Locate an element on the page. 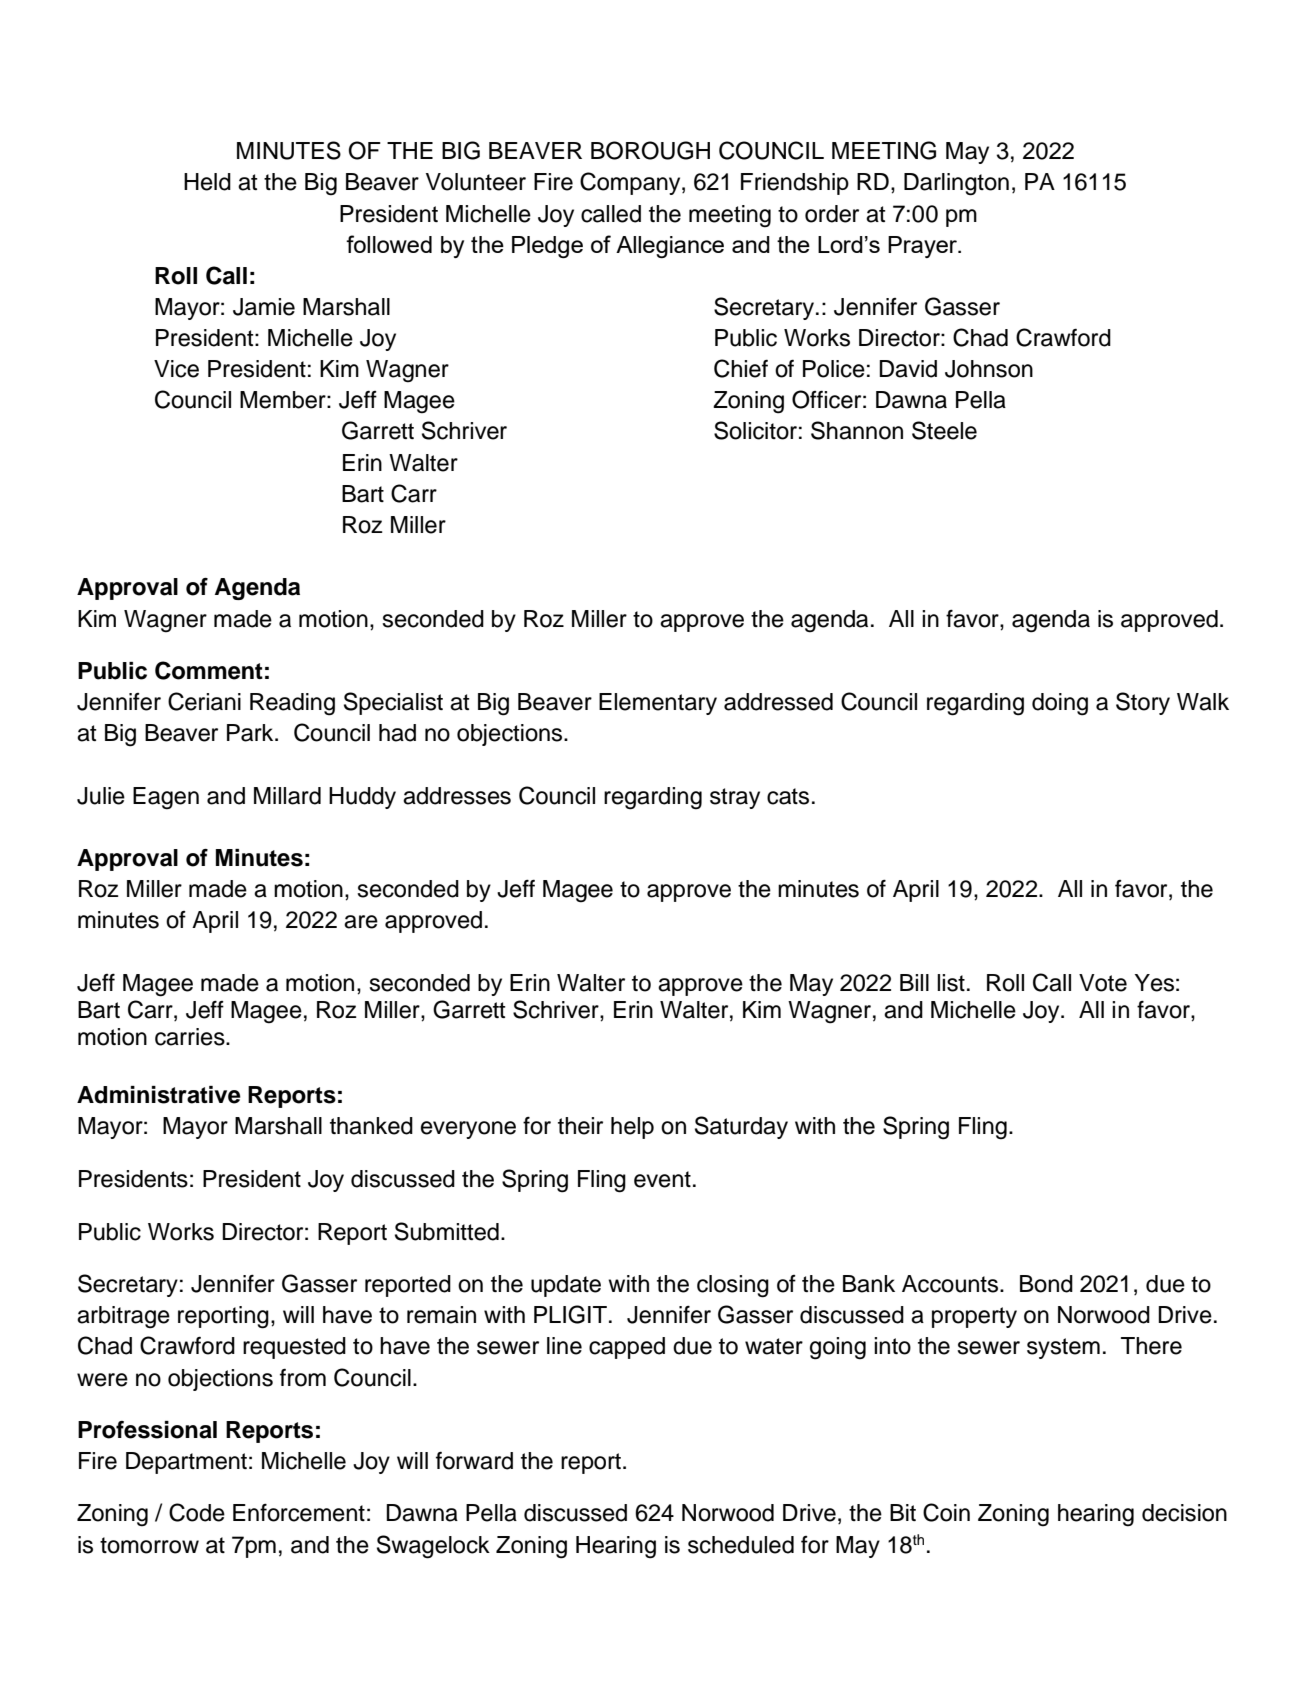  Code is located at coordinates (197, 1512).
